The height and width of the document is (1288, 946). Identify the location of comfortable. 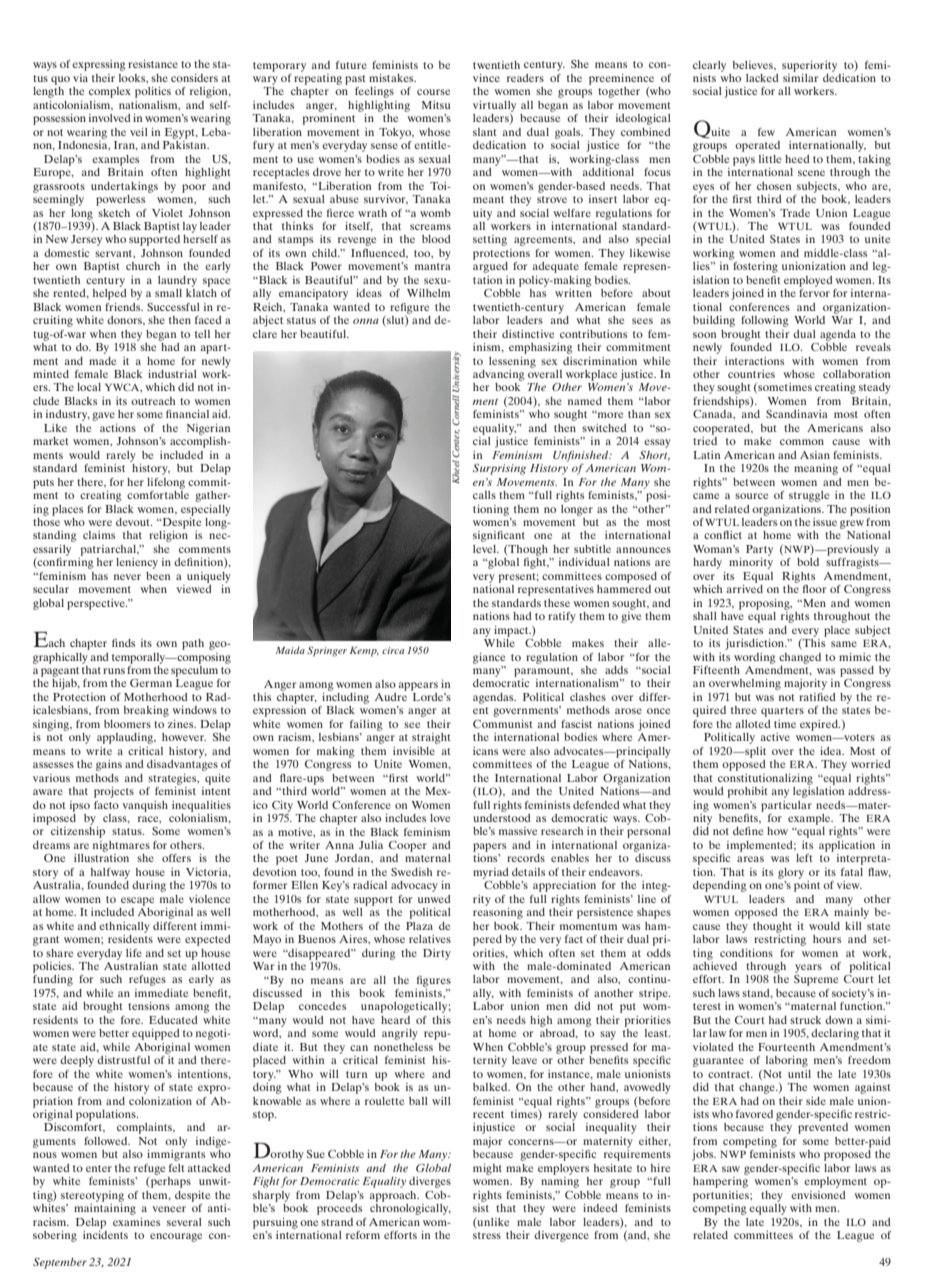
(158, 493).
